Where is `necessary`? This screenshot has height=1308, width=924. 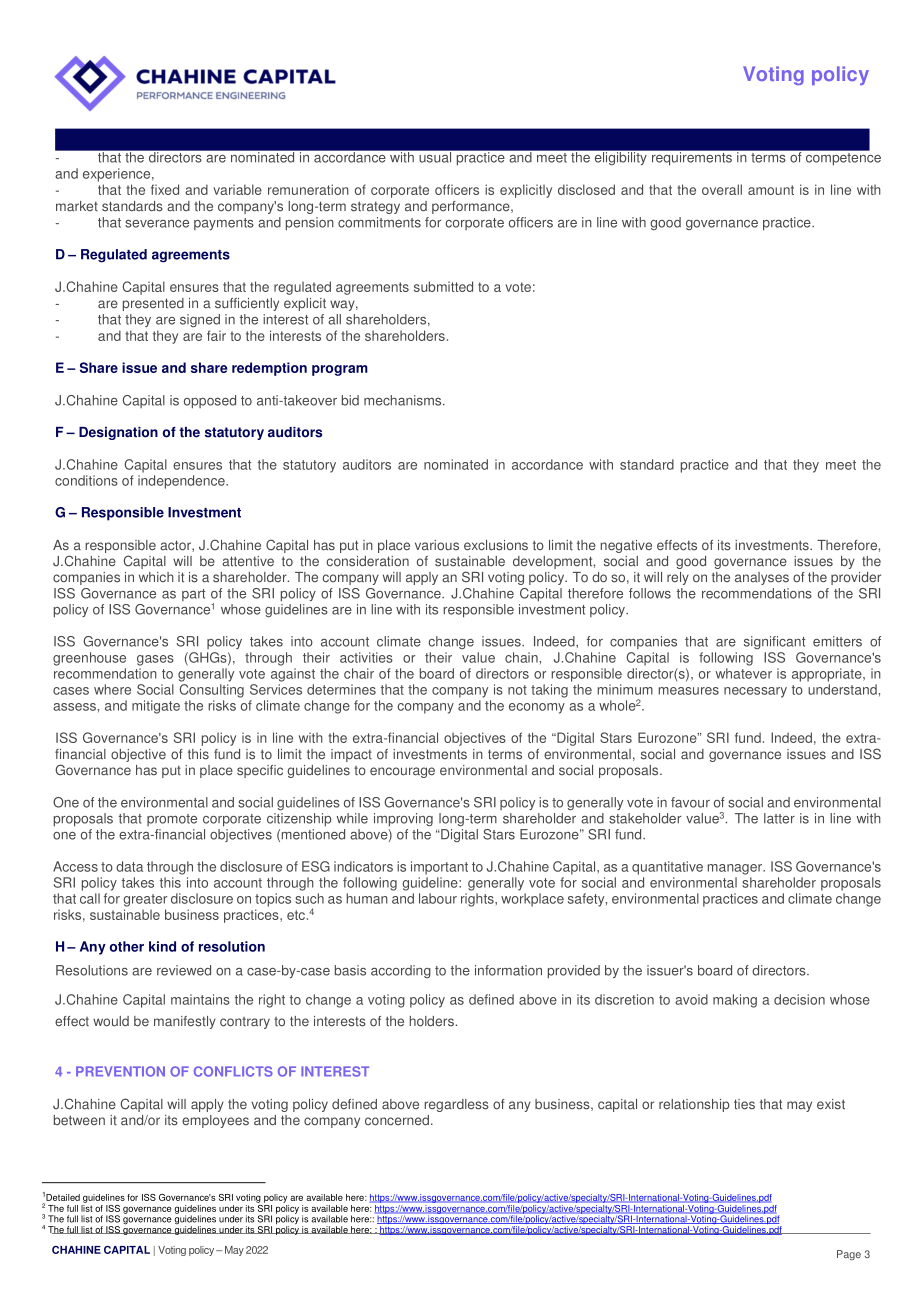 necessary is located at coordinates (755, 692).
